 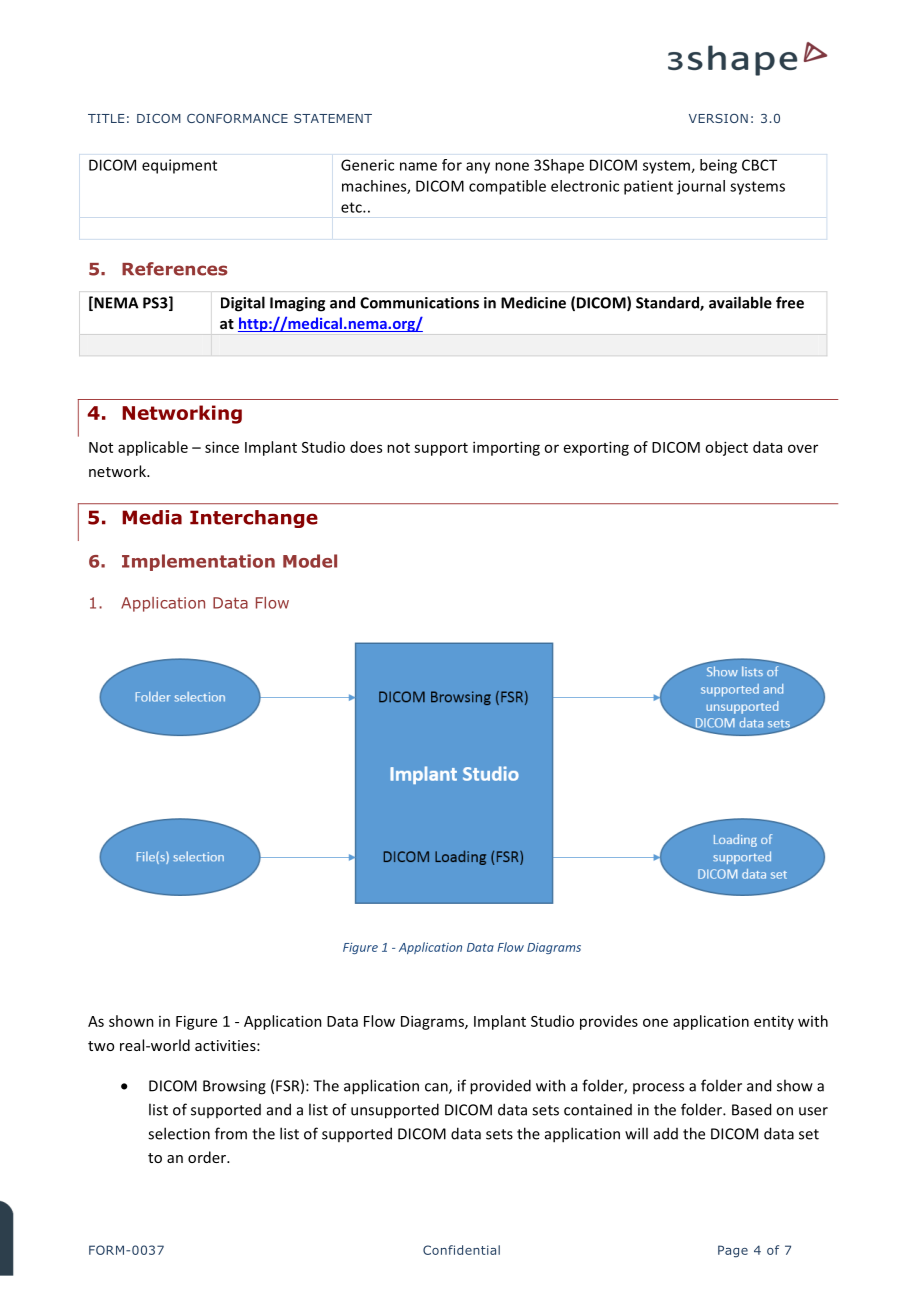 I want to click on Communications, so click(x=419, y=303).
